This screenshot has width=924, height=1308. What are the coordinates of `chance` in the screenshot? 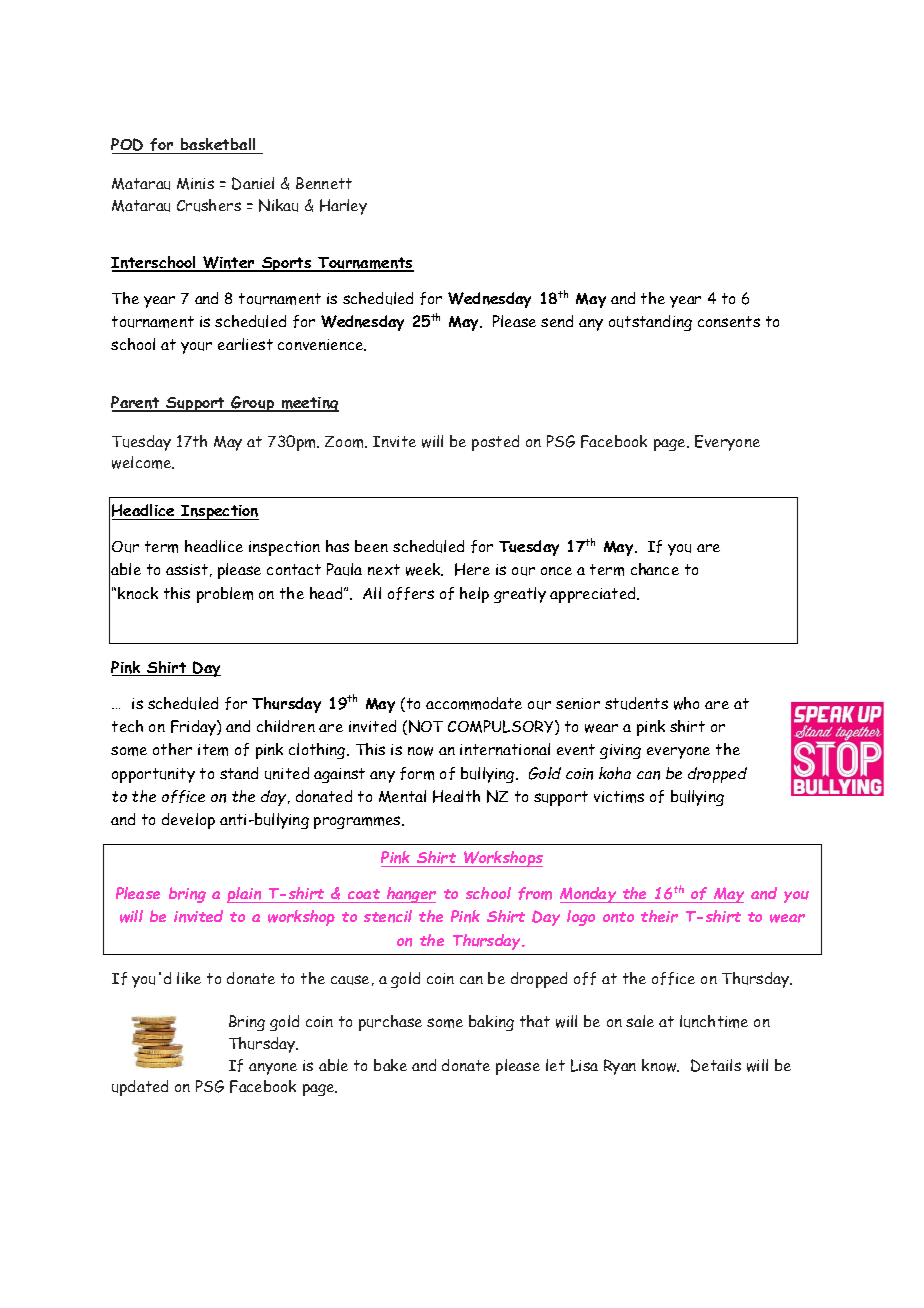 It's located at (655, 569).
